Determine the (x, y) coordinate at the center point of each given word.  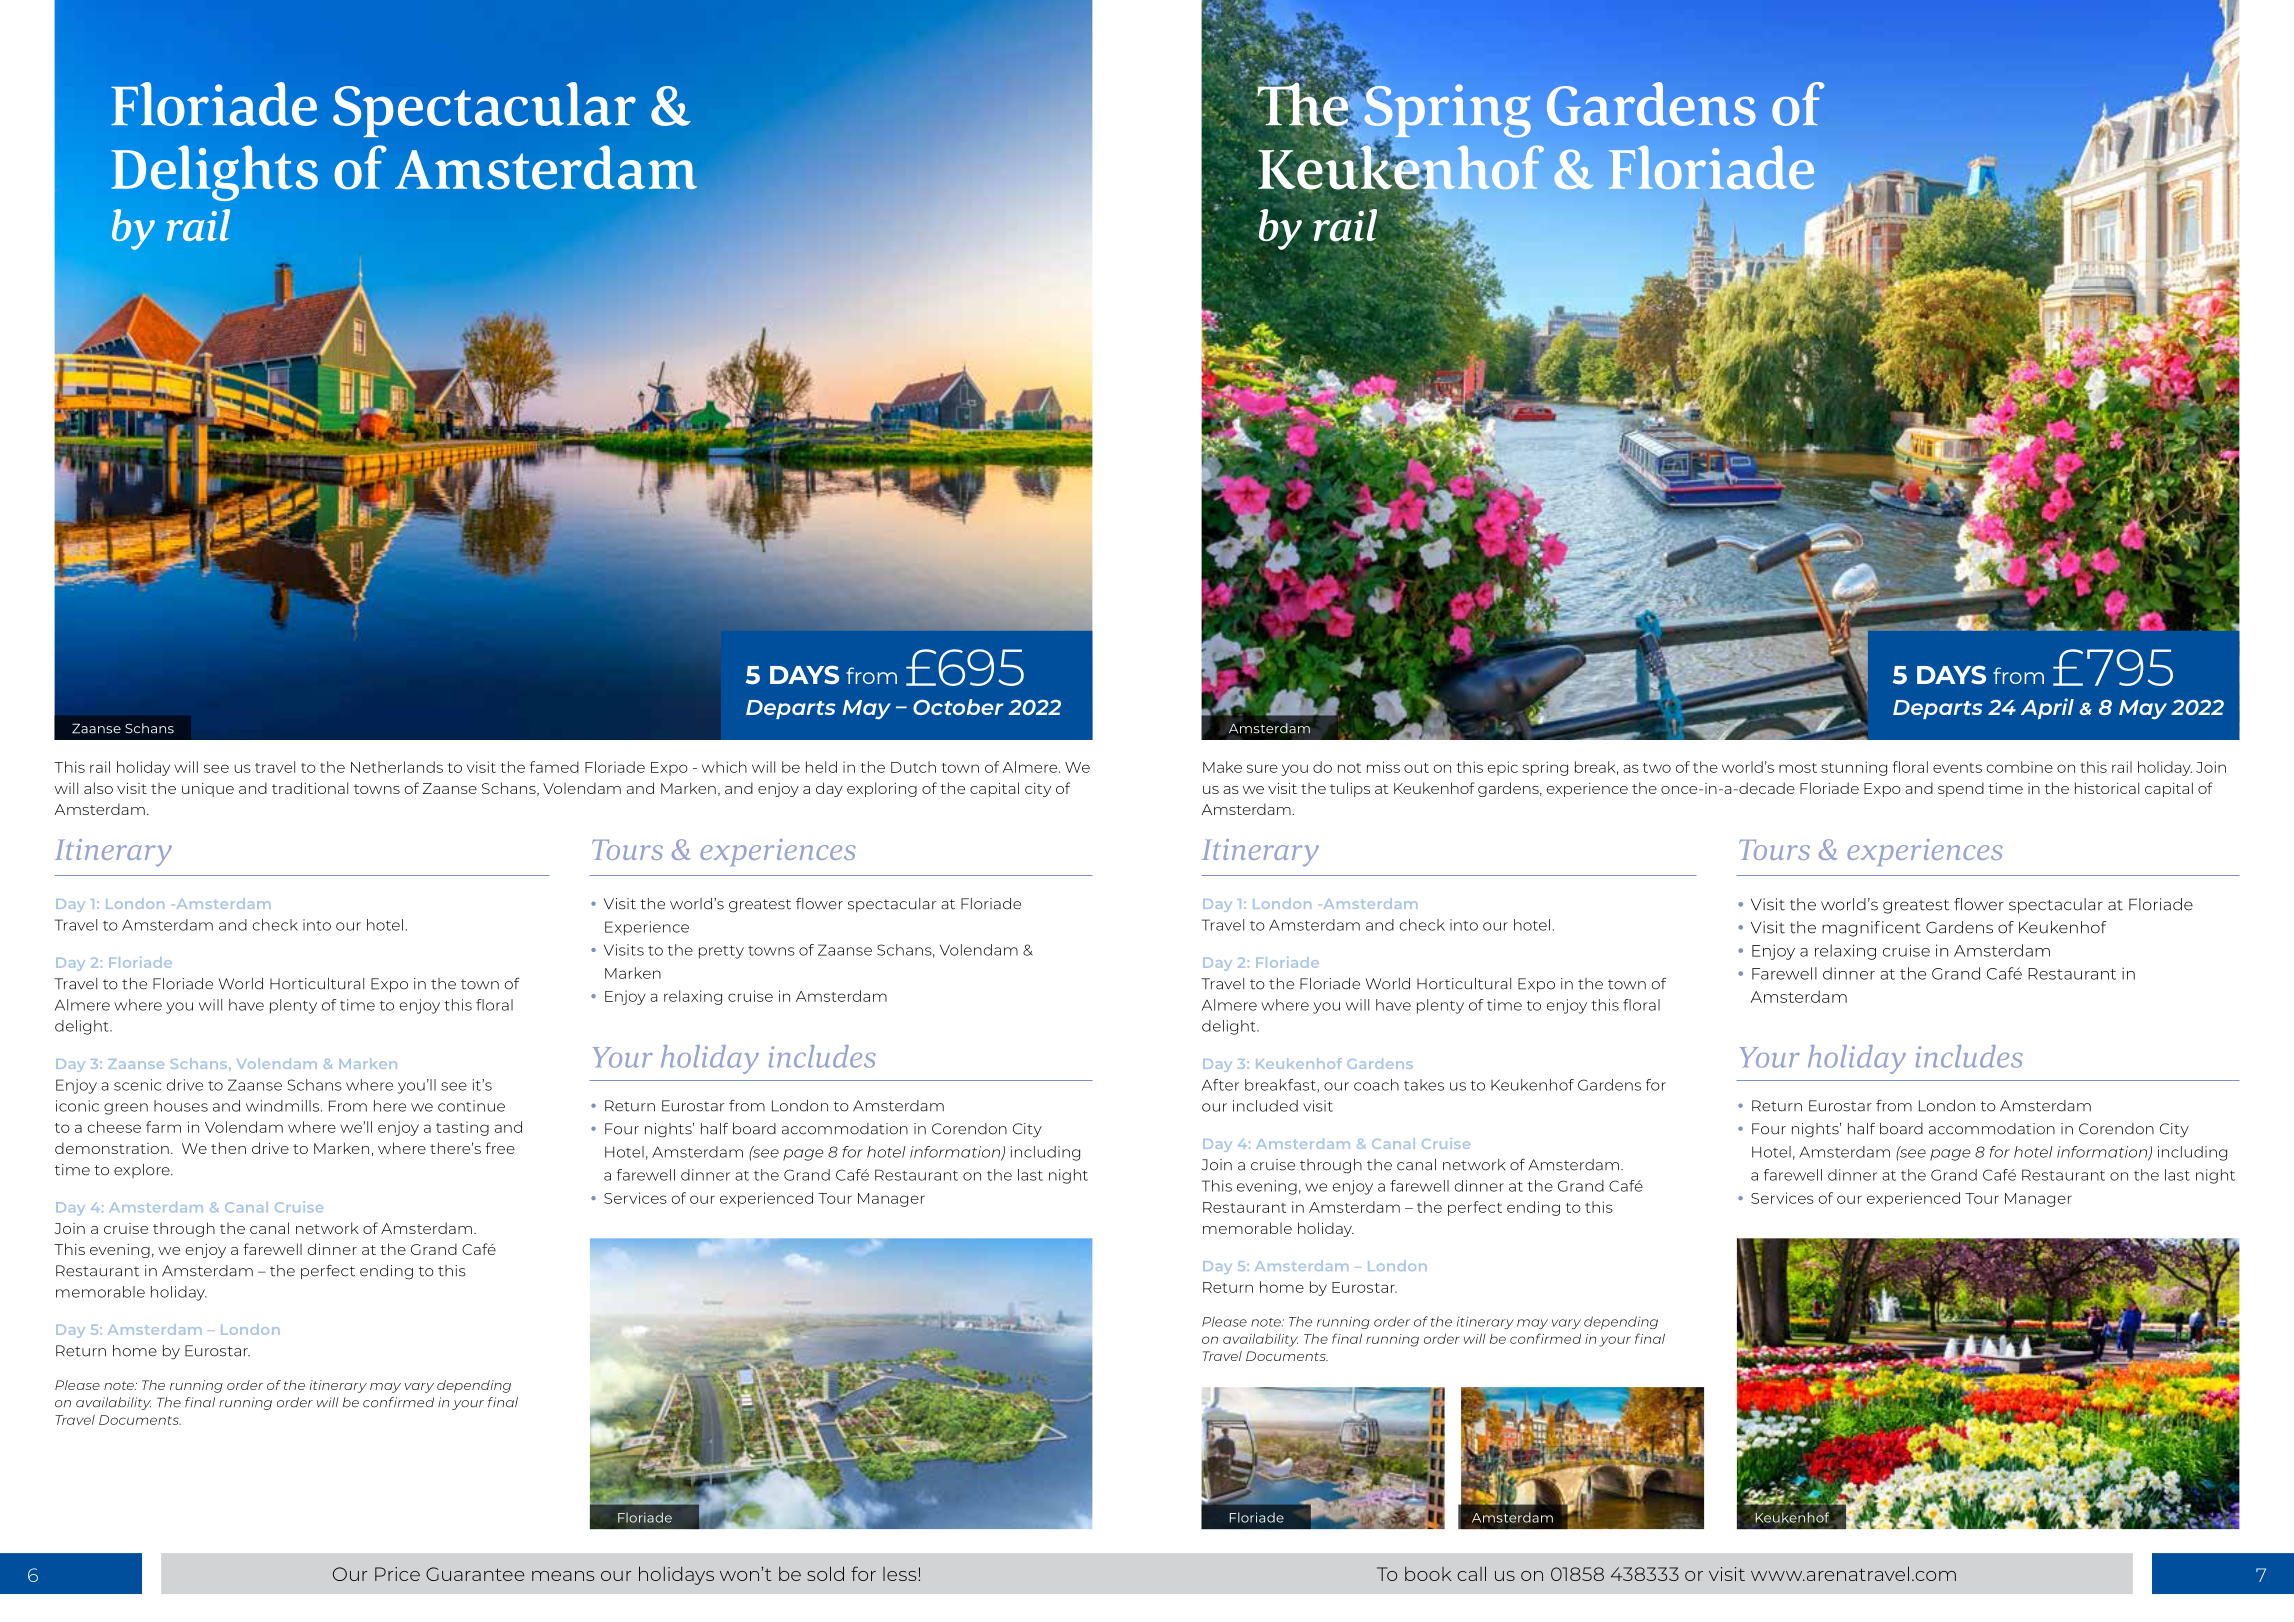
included (1265, 1106)
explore (143, 1171)
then (228, 1148)
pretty (721, 952)
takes (1424, 1085)
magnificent (1871, 929)
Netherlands (397, 767)
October (958, 707)
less (899, 1574)
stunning (1854, 768)
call (1472, 1573)
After (1220, 1085)
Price (397, 1574)
